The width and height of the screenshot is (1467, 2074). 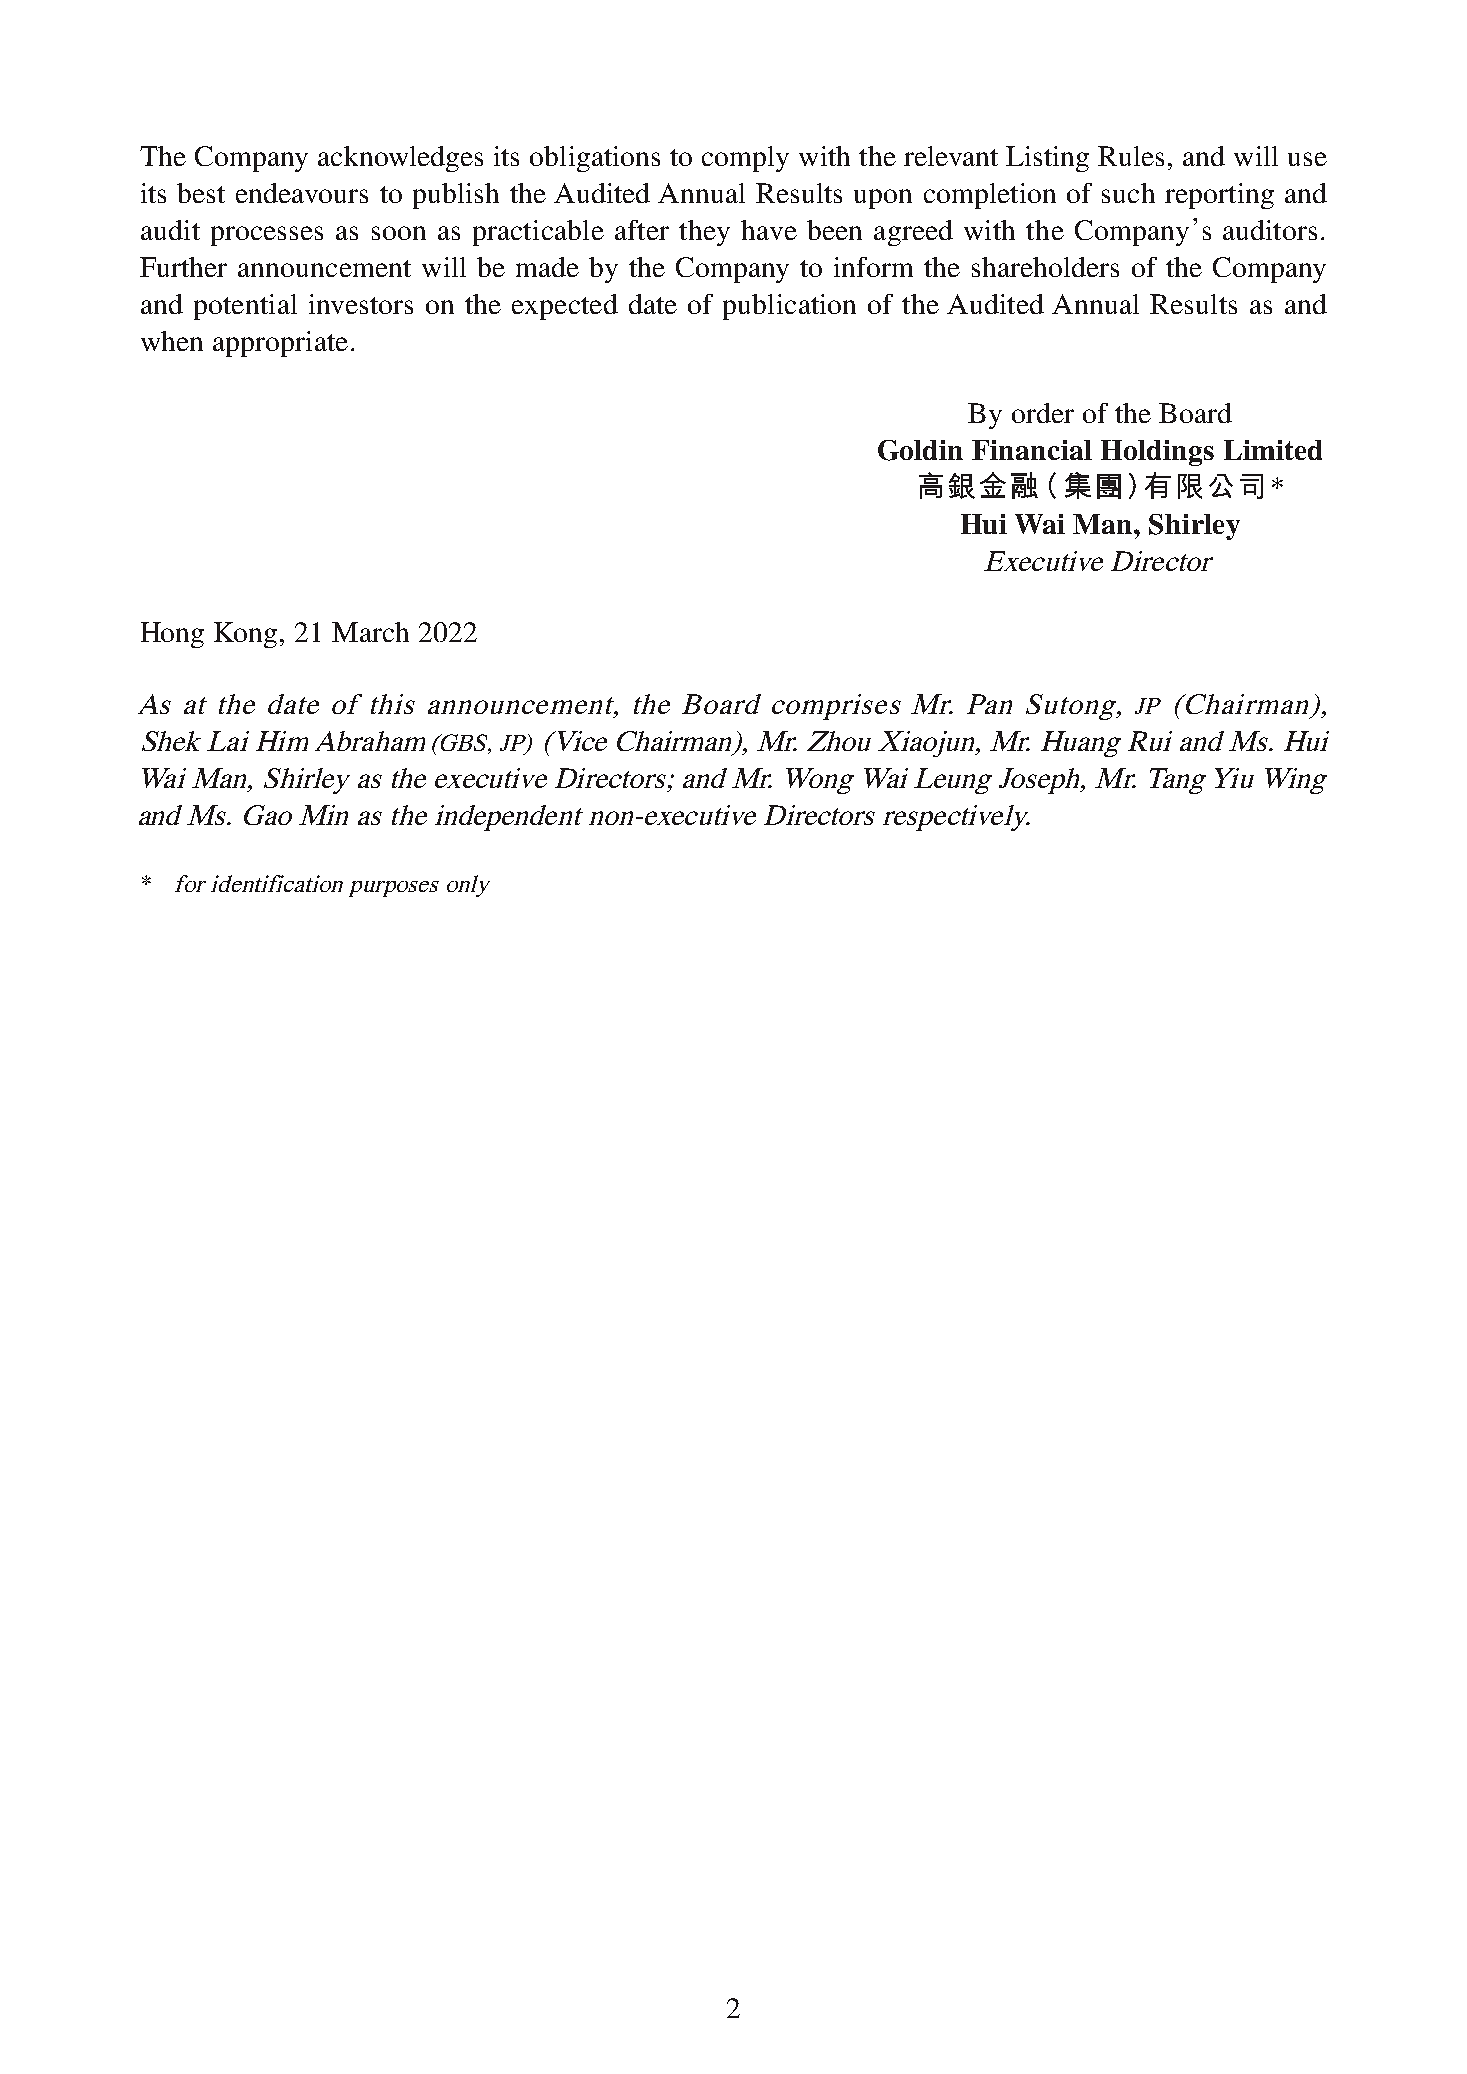 I want to click on comply, so click(x=745, y=159).
